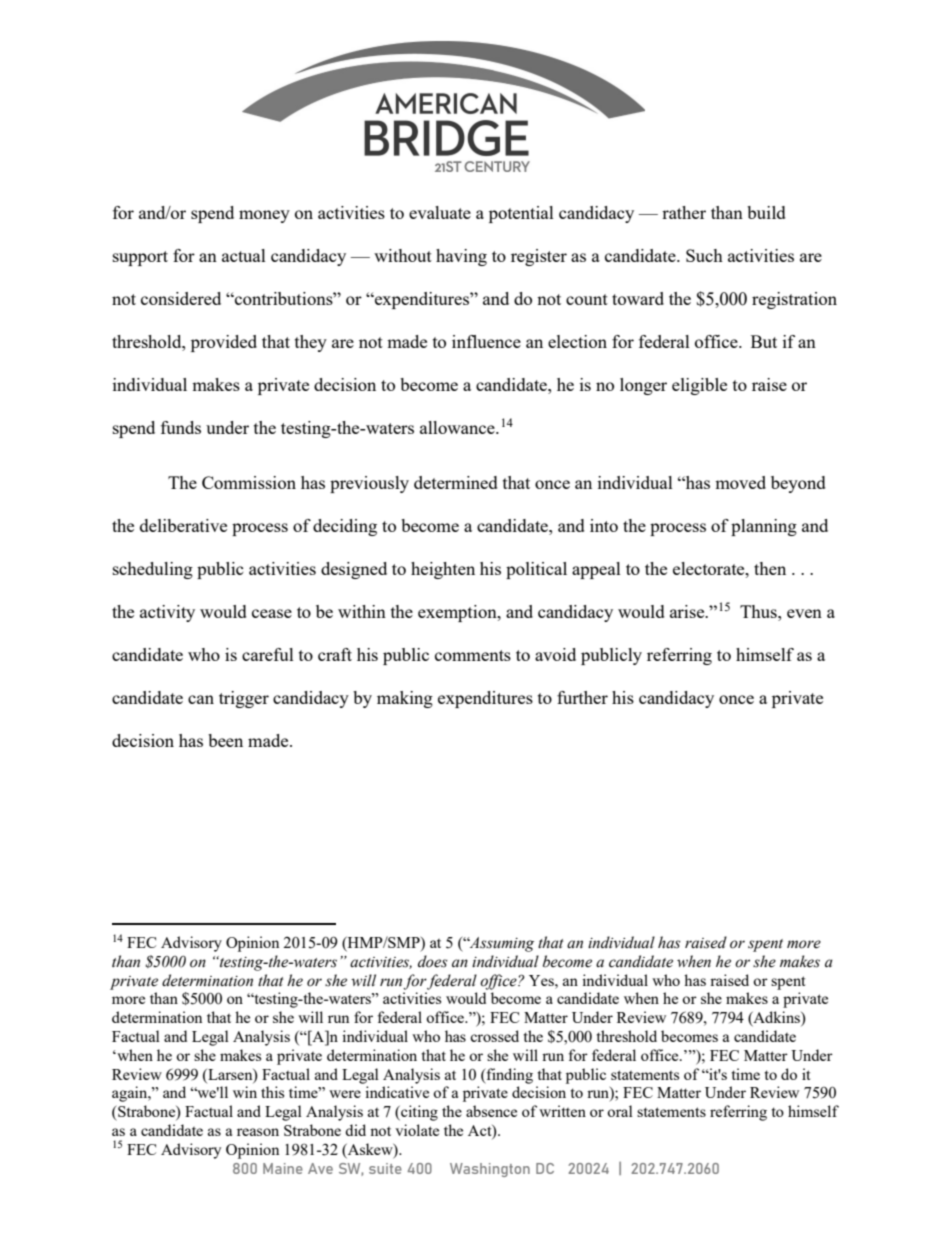  I want to click on money, so click(264, 216).
